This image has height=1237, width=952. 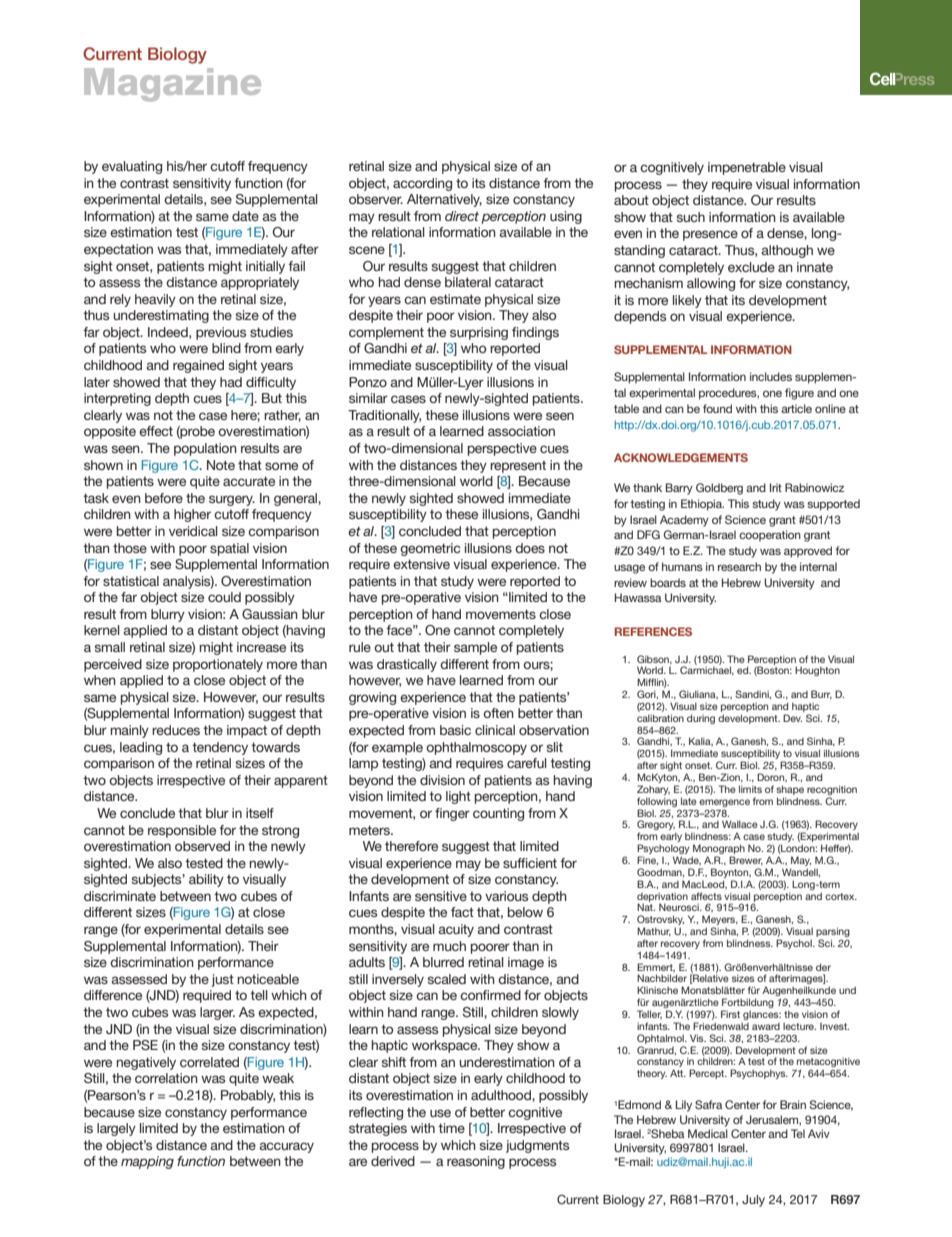 I want to click on July, so click(x=753, y=1201).
